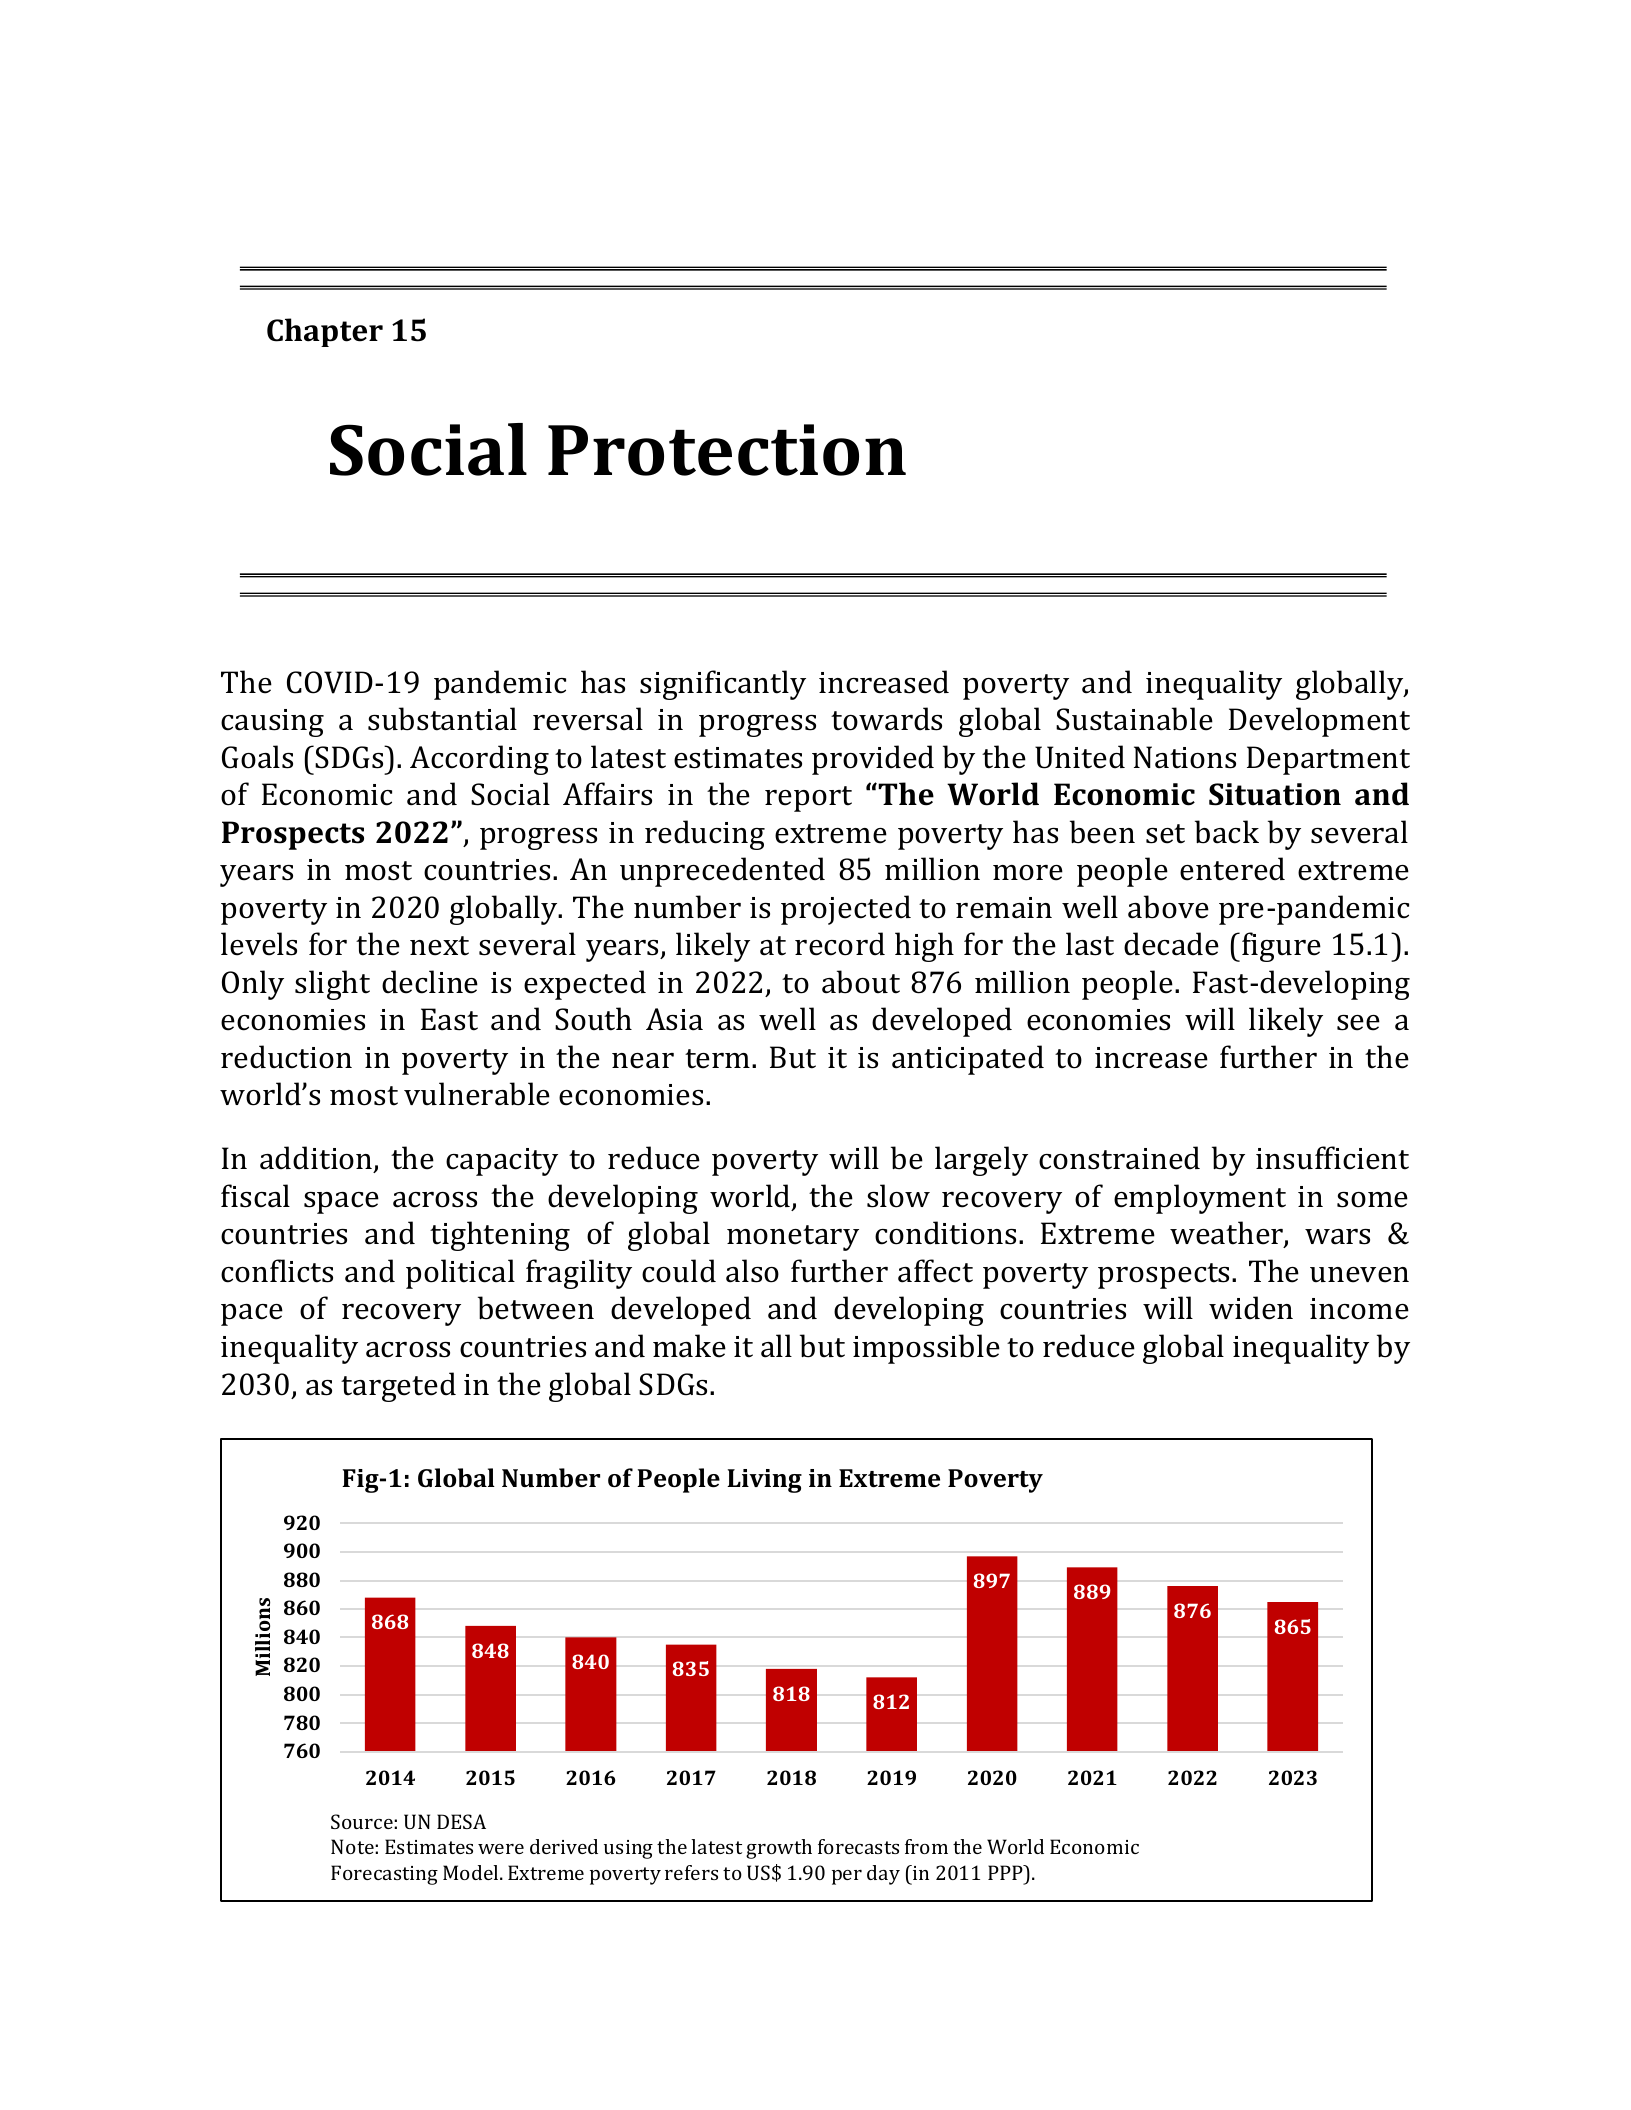 This screenshot has width=1631, height=2110. I want to click on targeted, so click(398, 1387).
